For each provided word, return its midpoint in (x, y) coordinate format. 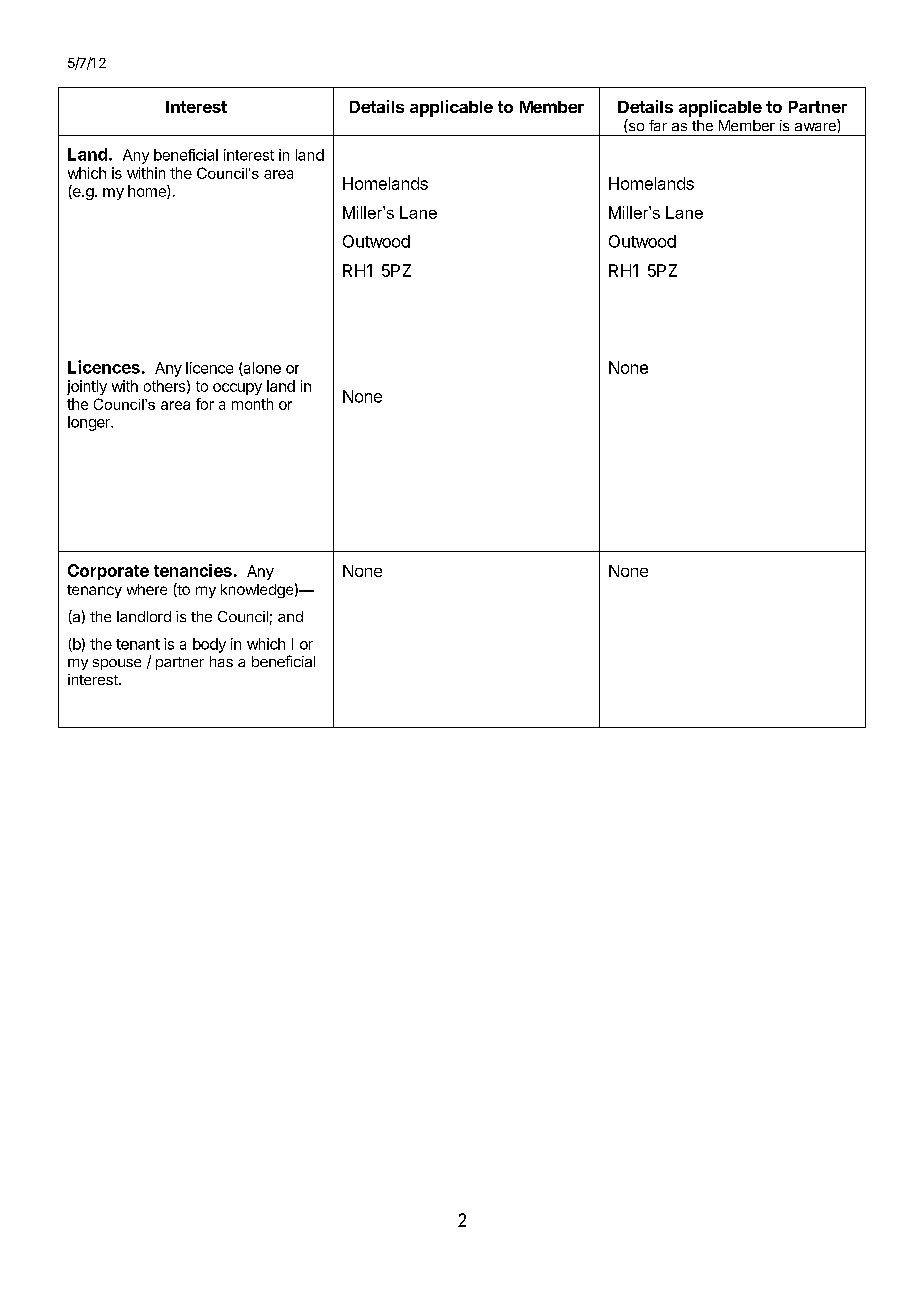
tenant (138, 644)
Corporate (108, 572)
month (252, 404)
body (209, 645)
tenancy (94, 591)
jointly (87, 387)
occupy (237, 389)
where (147, 589)
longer (90, 423)
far (658, 125)
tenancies (193, 570)
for (205, 404)
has (221, 661)
